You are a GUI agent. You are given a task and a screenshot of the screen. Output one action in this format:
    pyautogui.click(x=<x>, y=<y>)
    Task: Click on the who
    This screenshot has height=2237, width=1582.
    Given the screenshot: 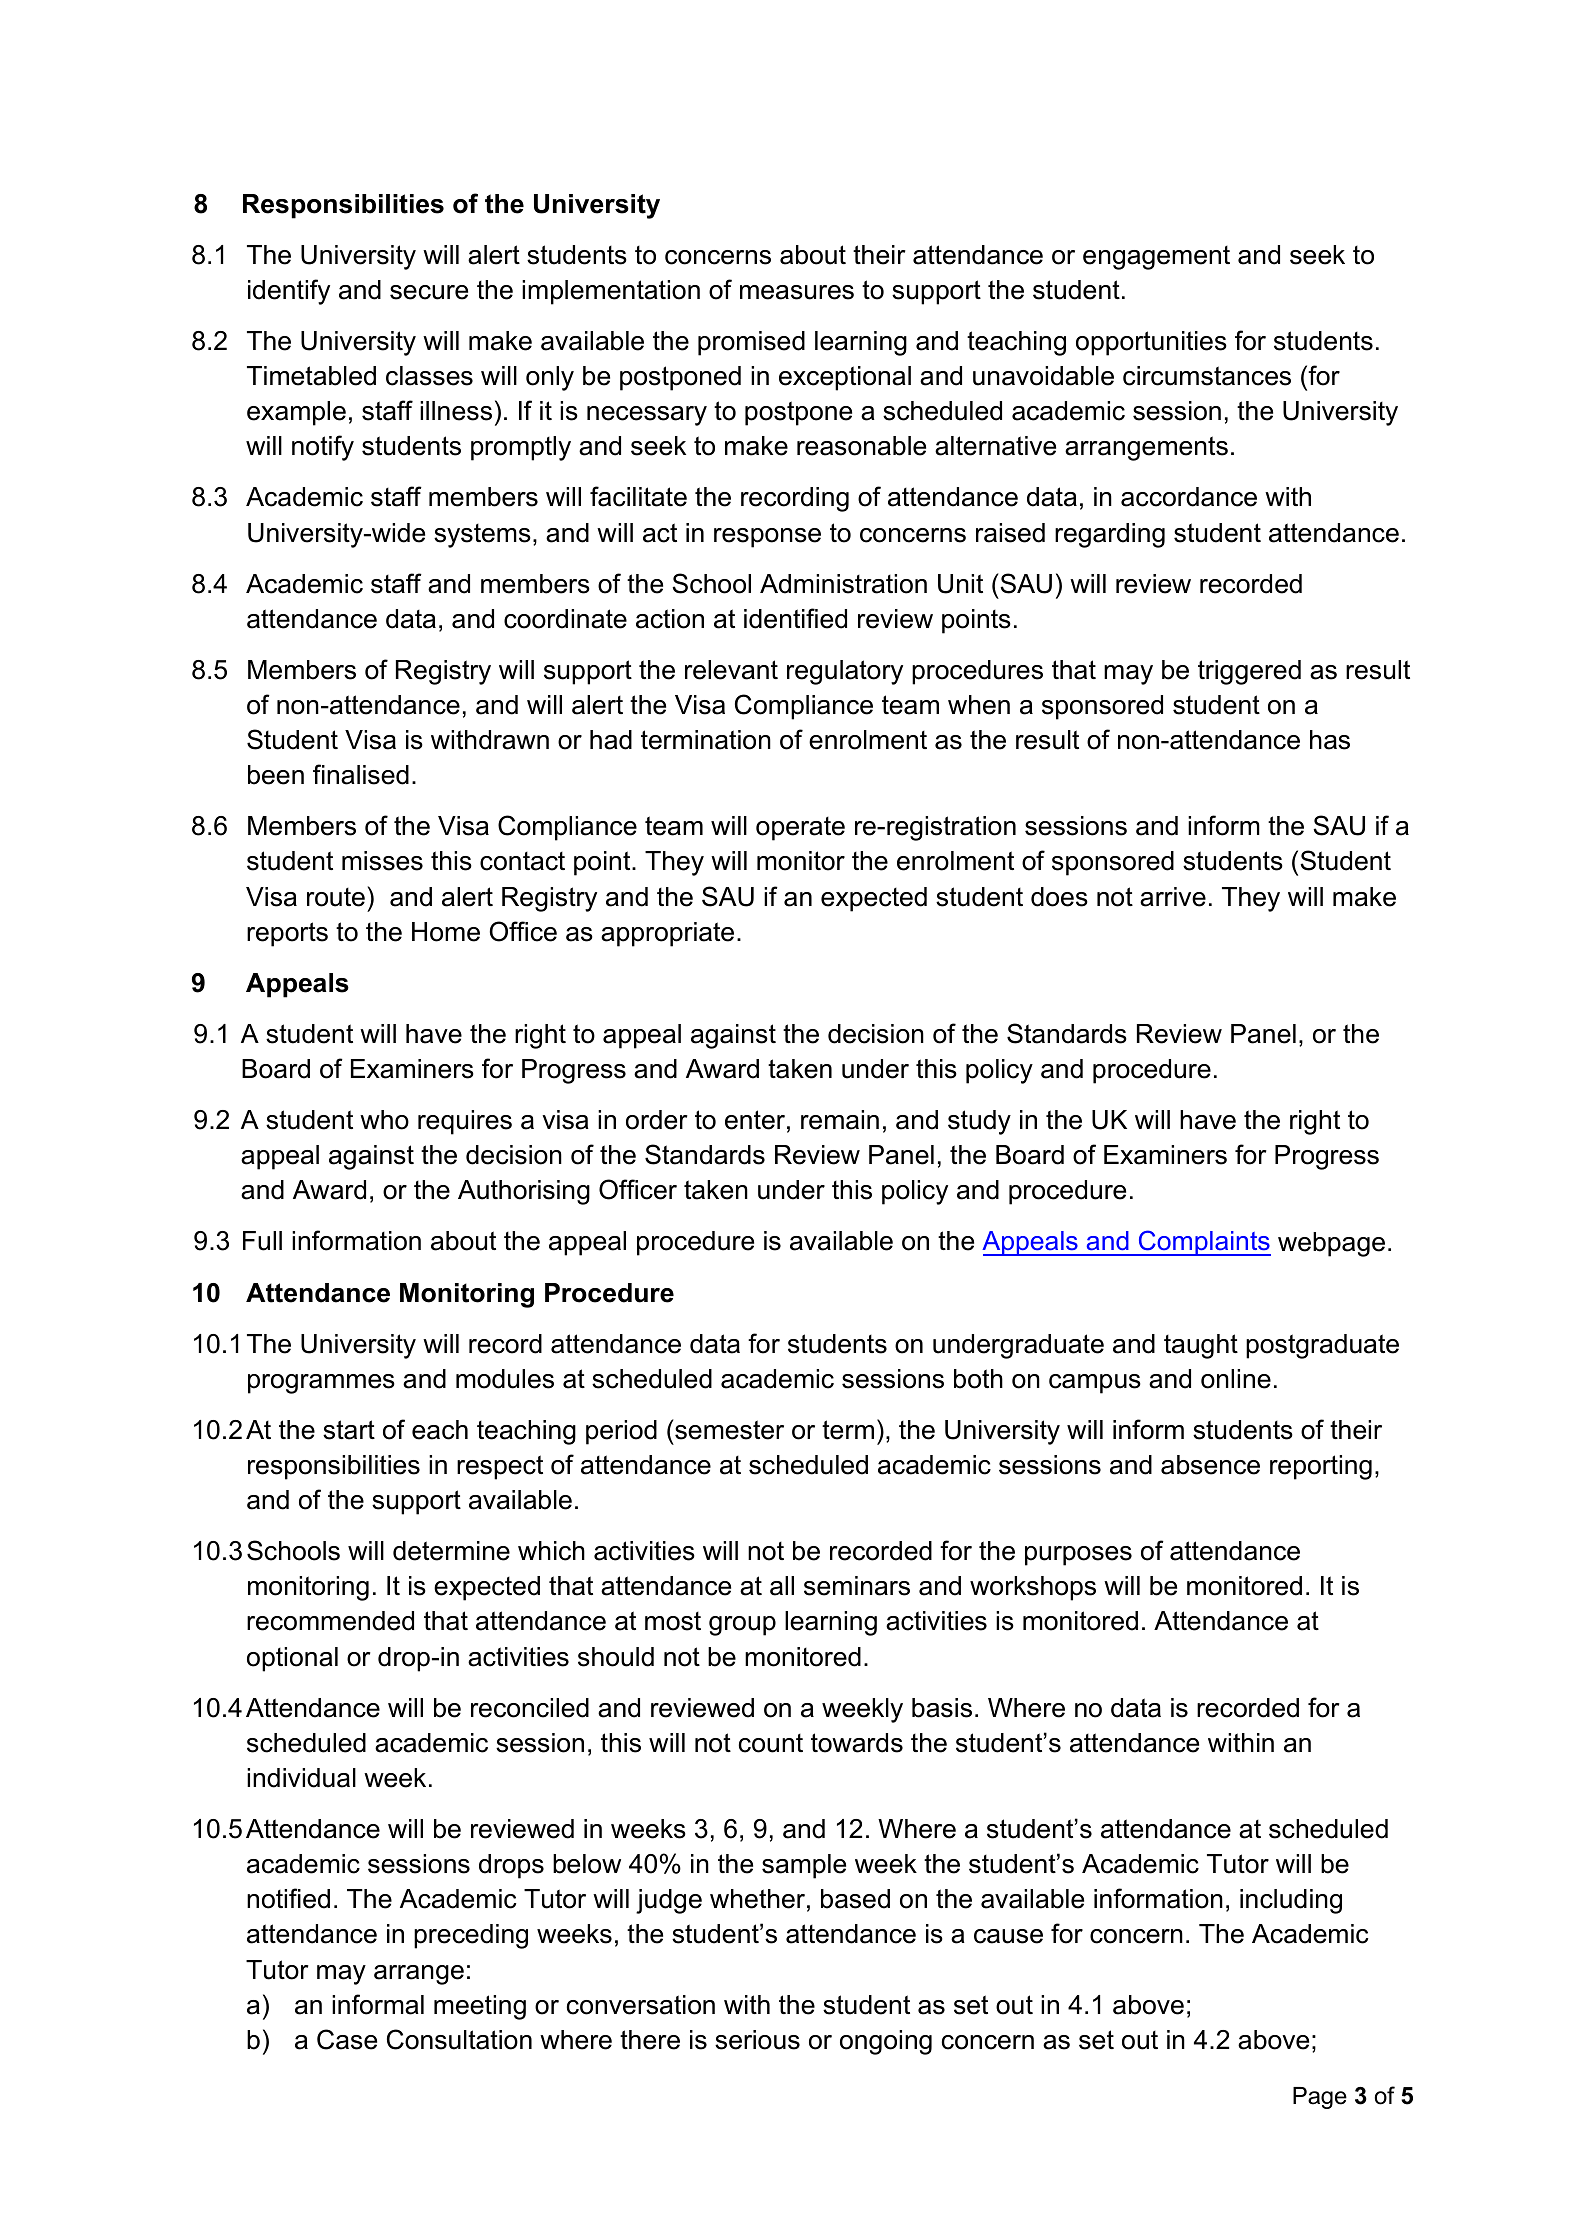 What is the action you would take?
    pyautogui.click(x=384, y=1120)
